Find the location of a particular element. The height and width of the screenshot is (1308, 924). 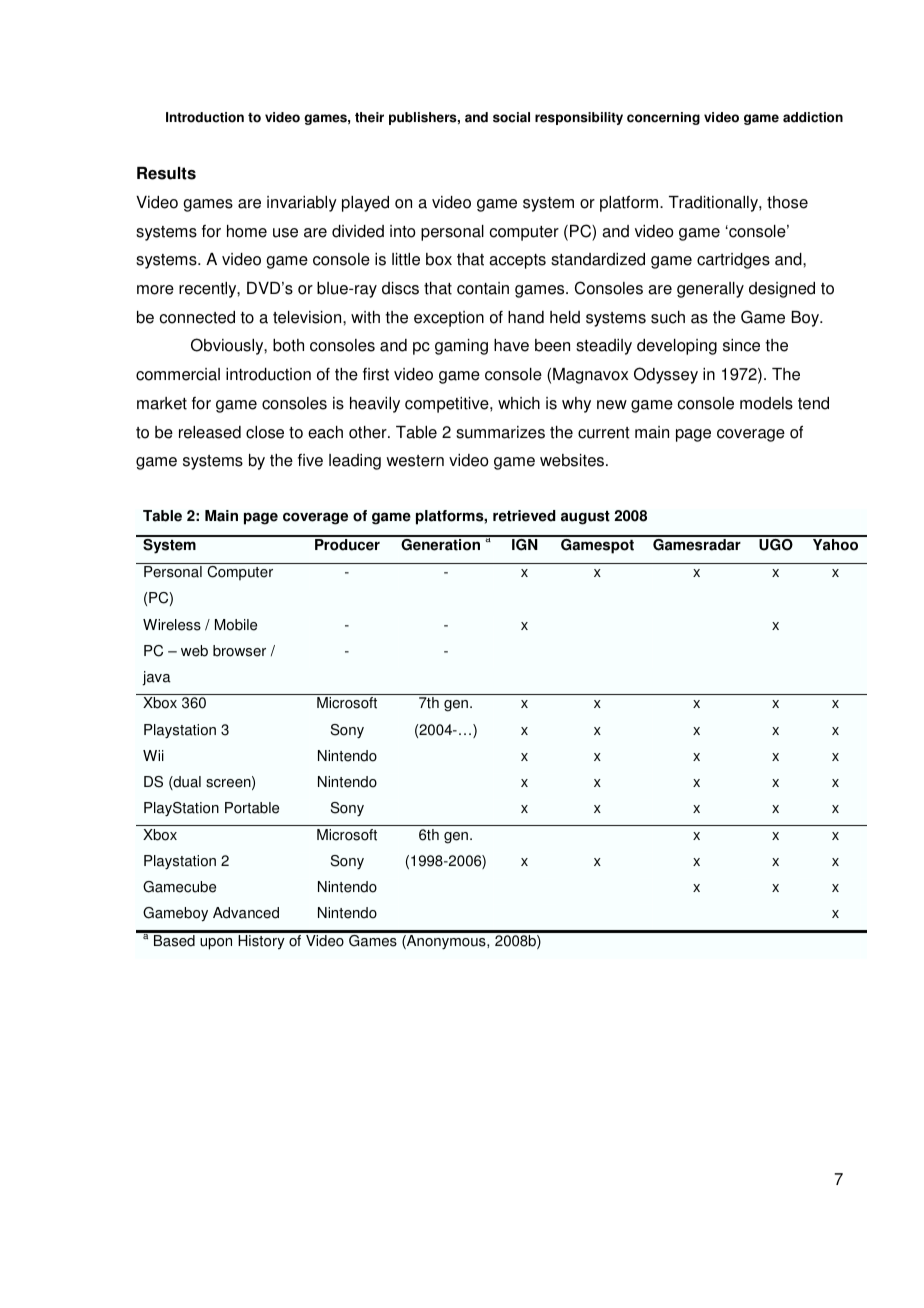

concerning is located at coordinates (663, 118).
